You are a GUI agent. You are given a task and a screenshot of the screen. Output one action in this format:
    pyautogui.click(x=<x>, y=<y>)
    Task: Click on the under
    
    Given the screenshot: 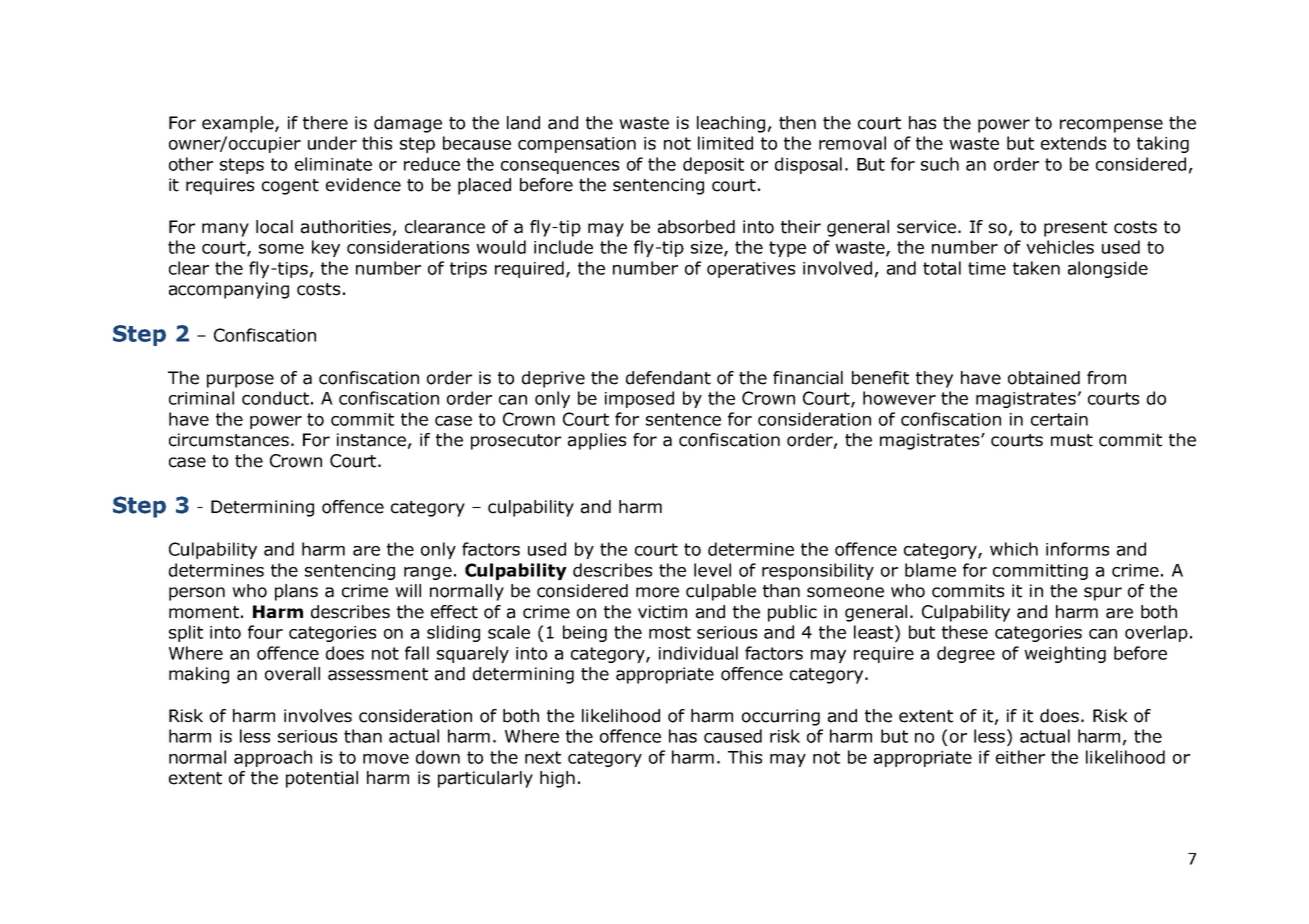 What is the action you would take?
    pyautogui.click(x=332, y=143)
